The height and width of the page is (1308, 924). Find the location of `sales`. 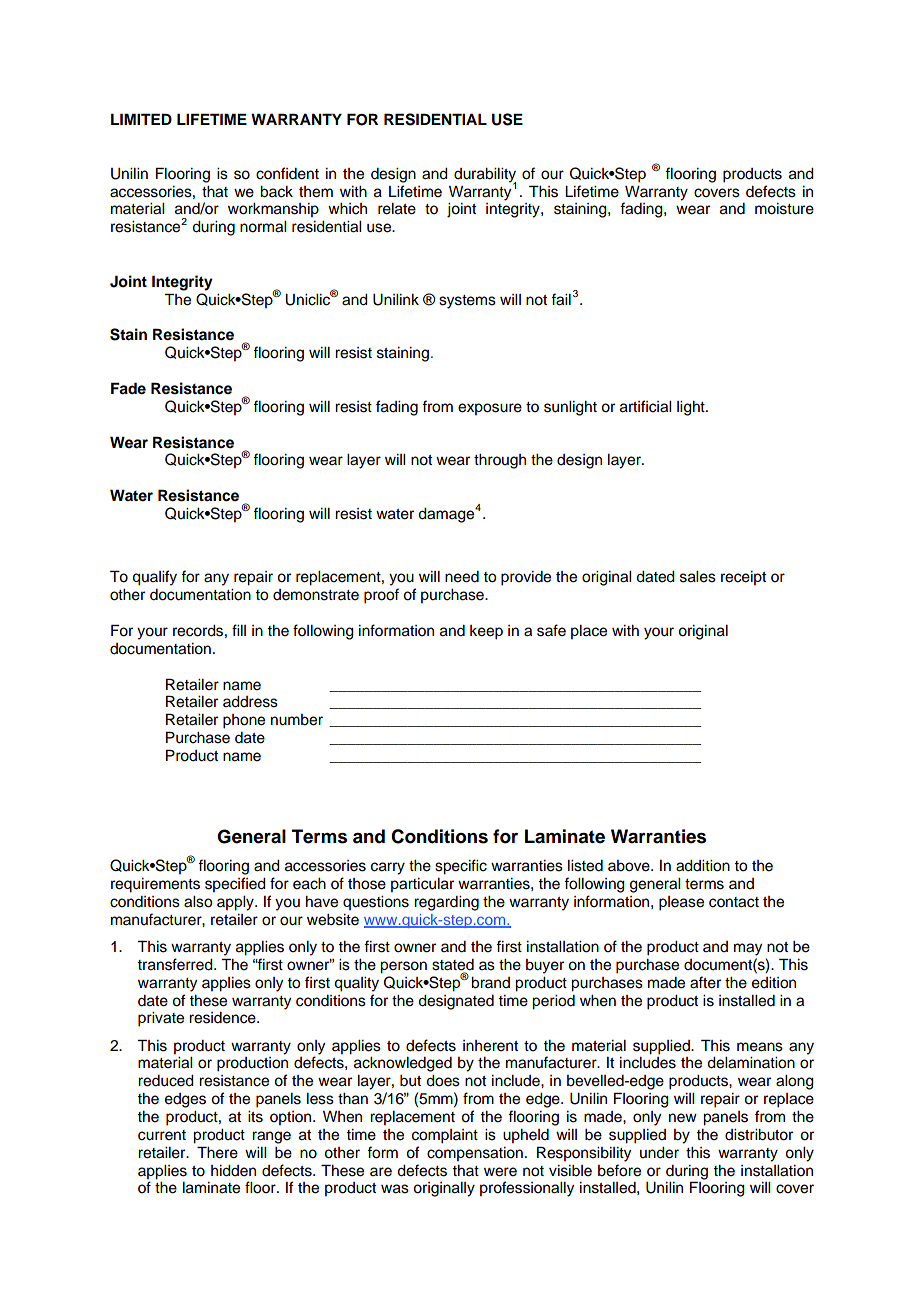

sales is located at coordinates (698, 577).
